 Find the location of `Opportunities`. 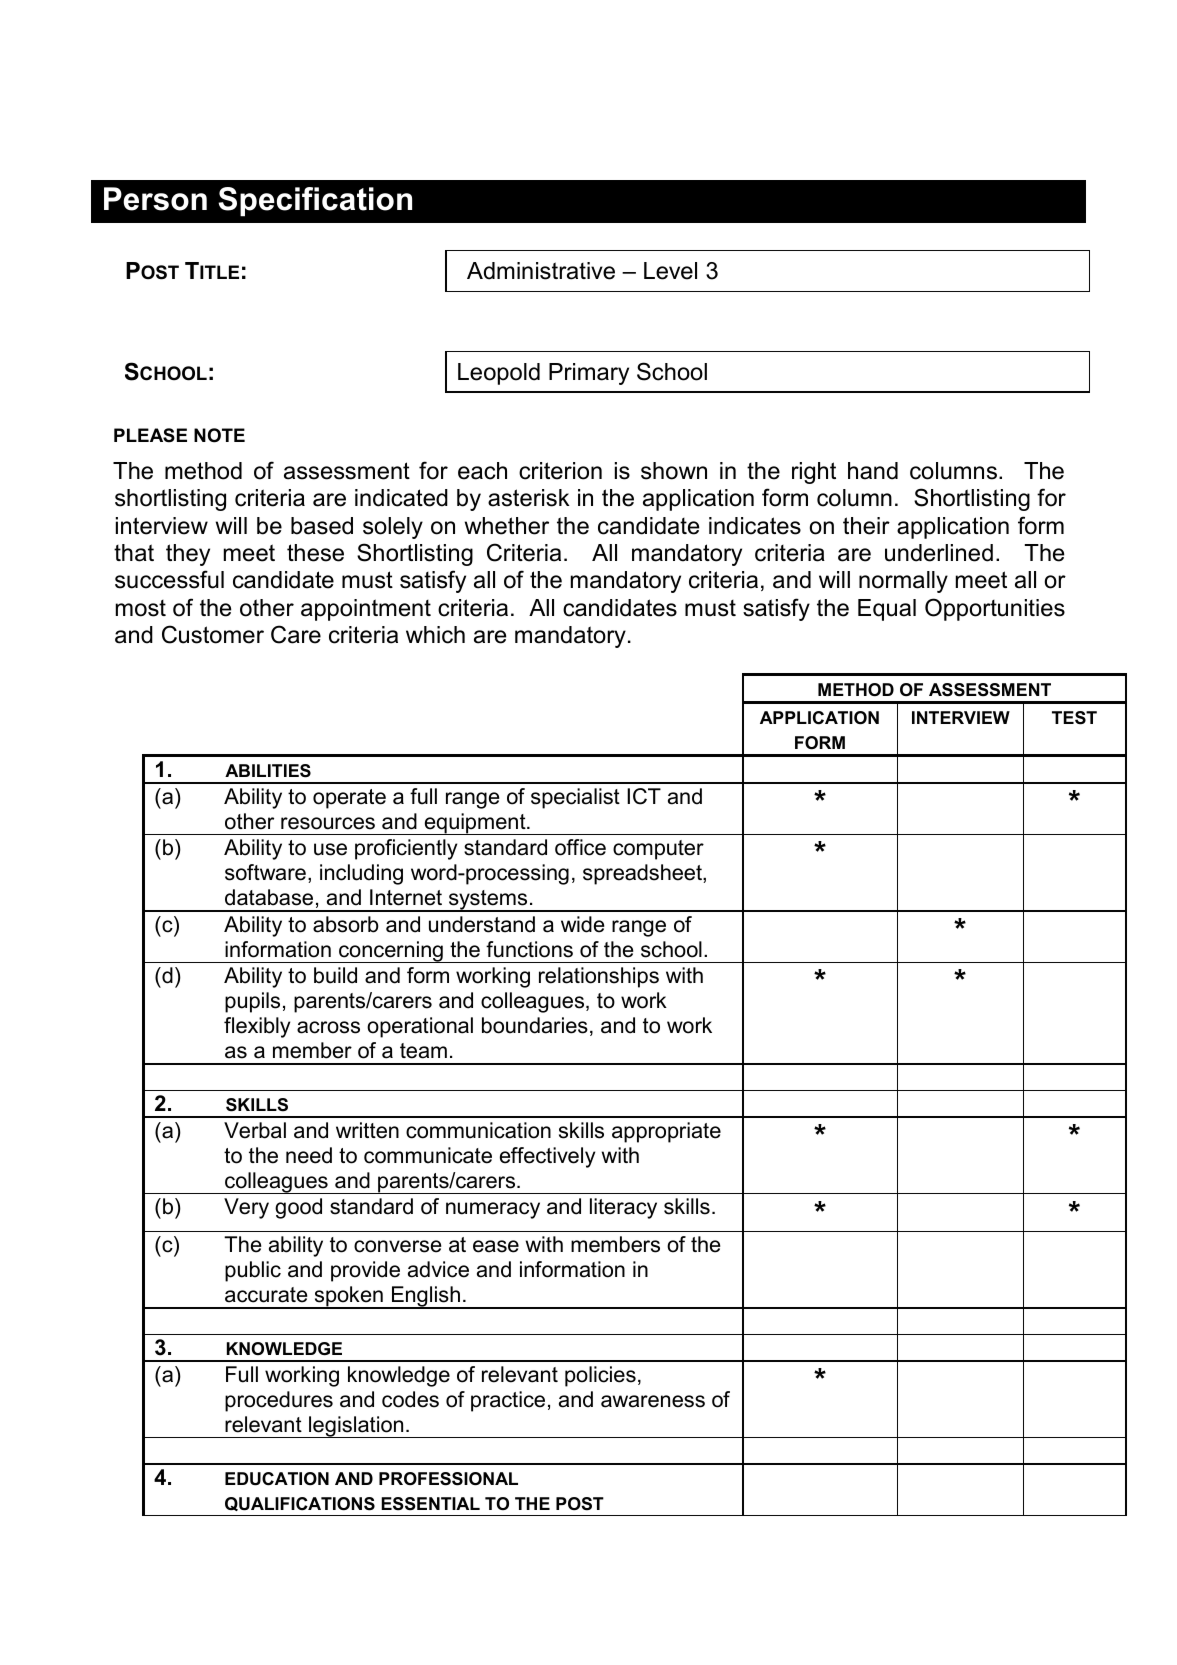

Opportunities is located at coordinates (995, 609).
